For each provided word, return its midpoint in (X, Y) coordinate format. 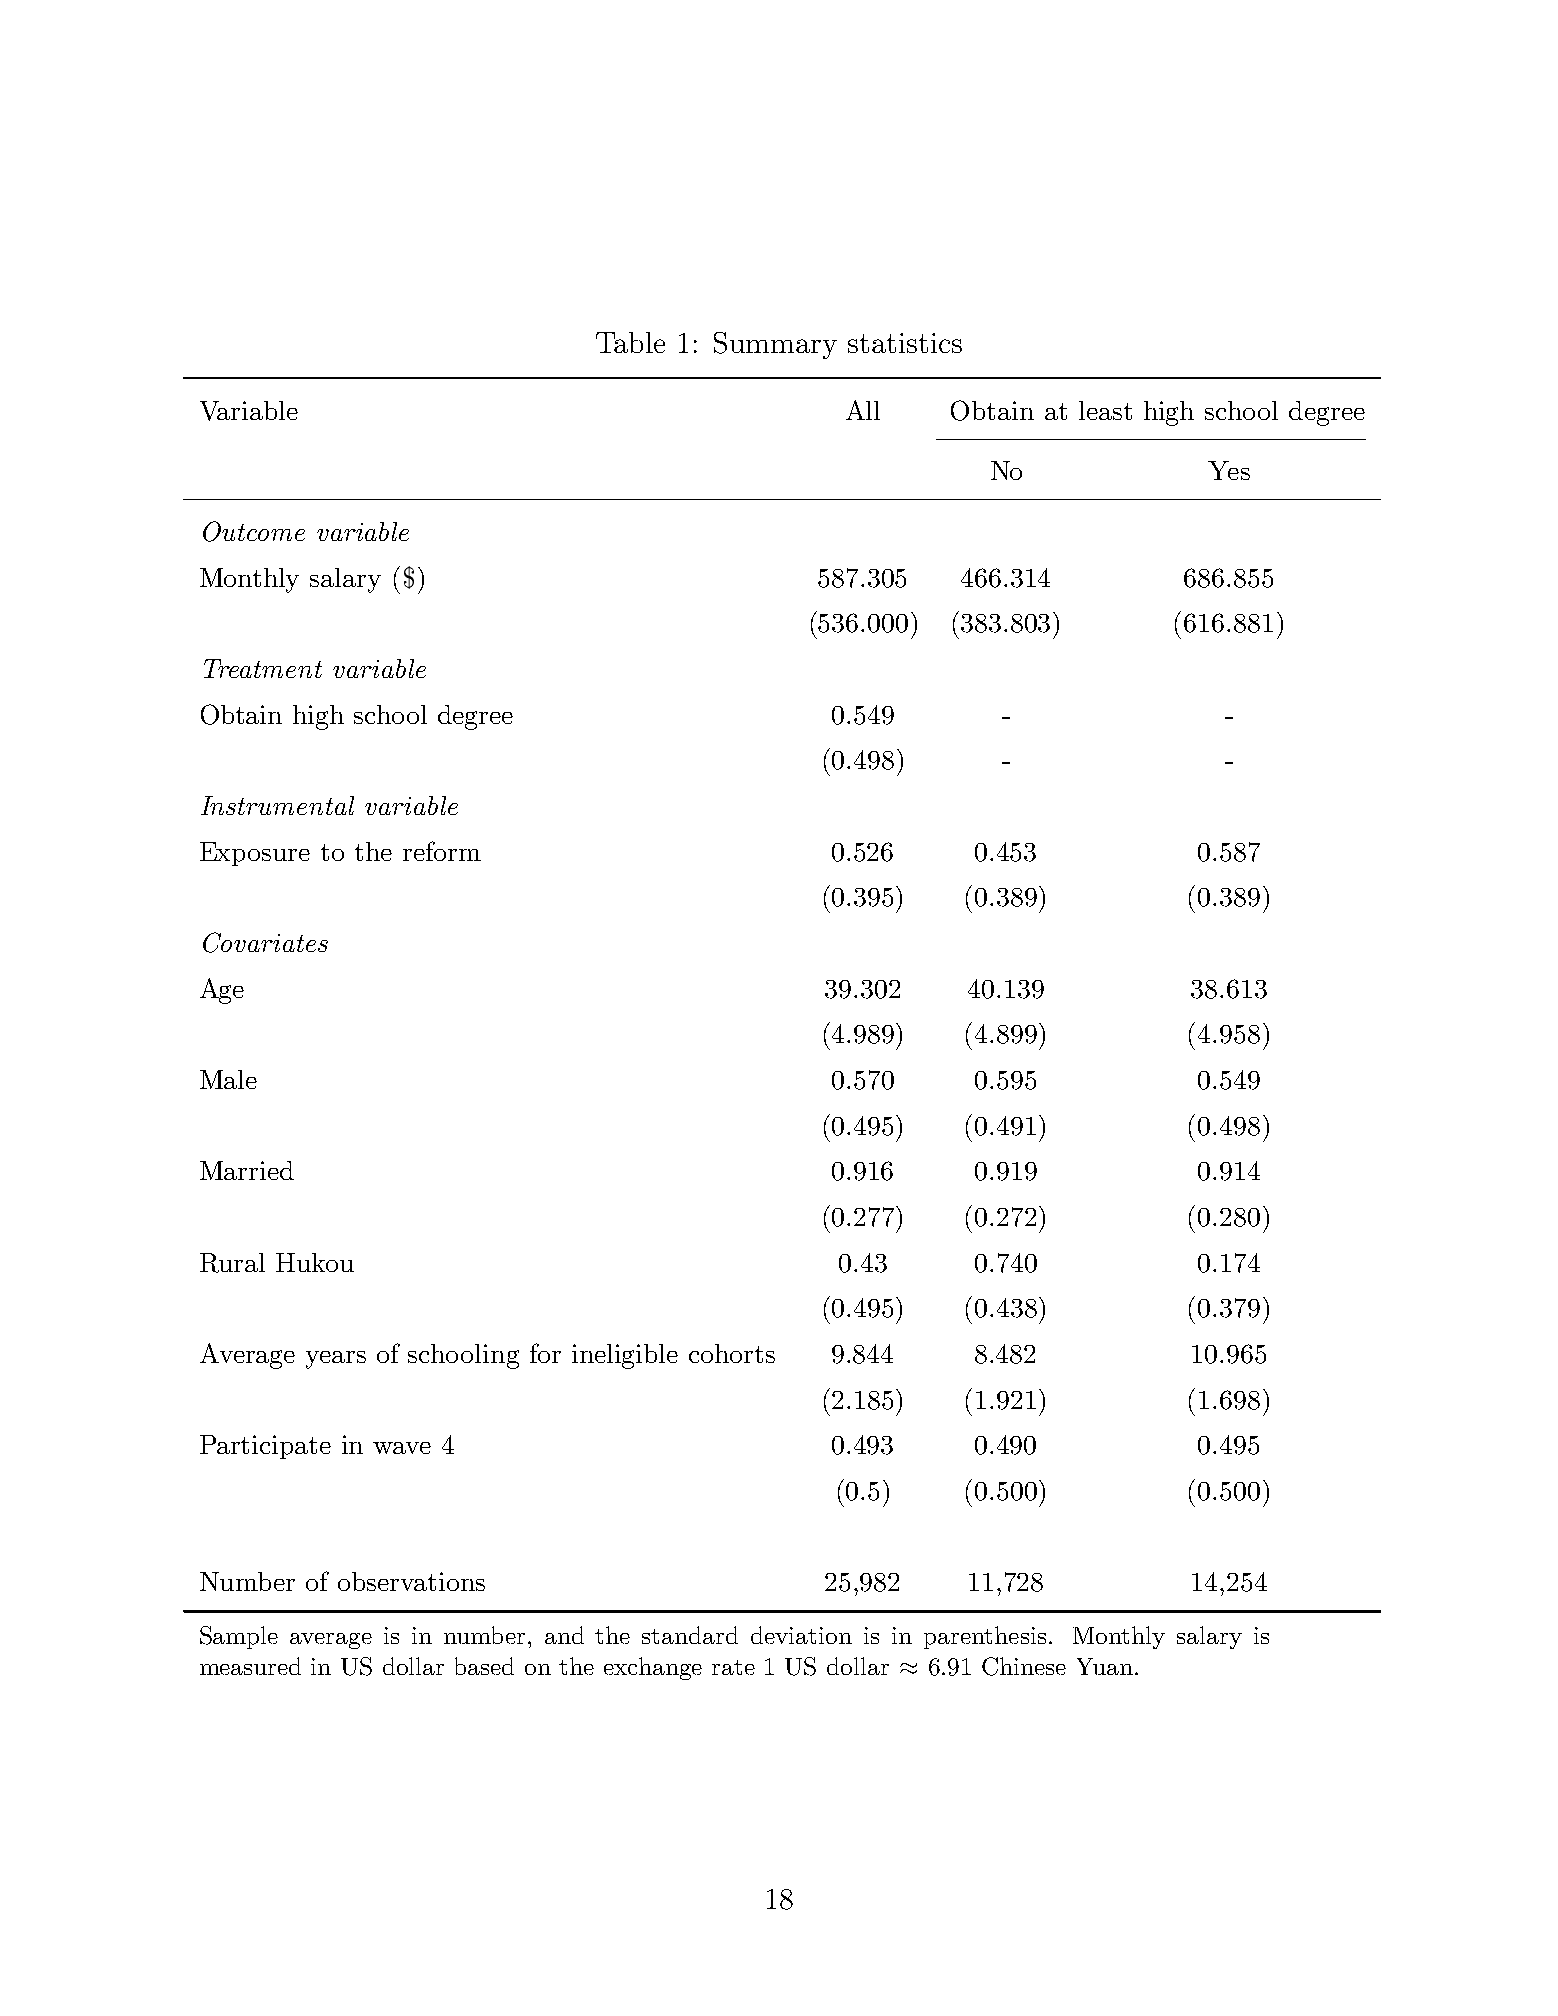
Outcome (254, 531)
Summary (775, 345)
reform (442, 851)
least (1105, 410)
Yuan (1105, 1666)
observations (411, 1581)
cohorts (732, 1353)
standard (690, 1635)
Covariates (265, 942)
